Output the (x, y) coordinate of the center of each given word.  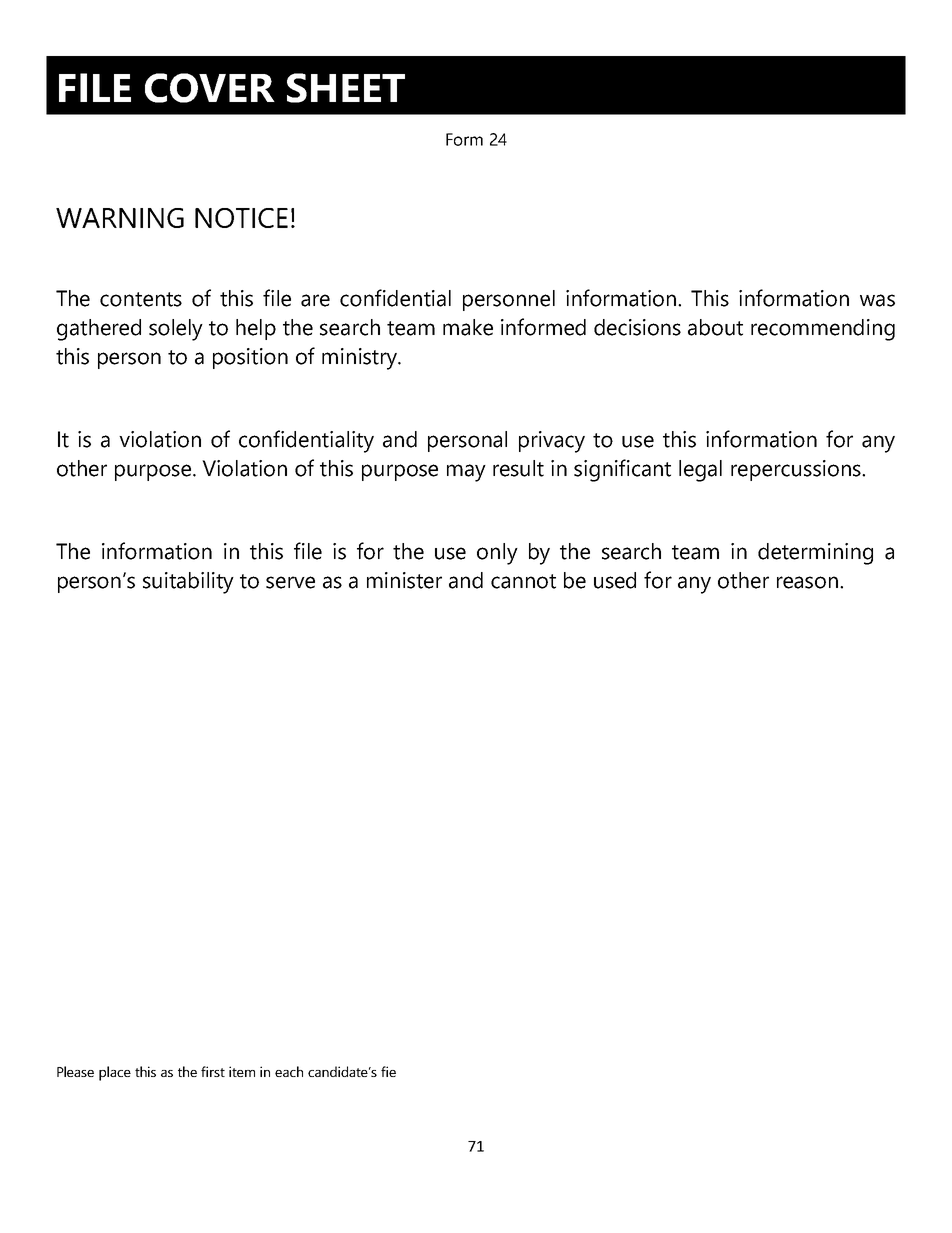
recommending (823, 330)
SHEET (346, 88)
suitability (188, 583)
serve (290, 582)
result (518, 468)
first (213, 1071)
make (468, 327)
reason (807, 582)
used (615, 580)
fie (388, 1071)
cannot (523, 581)
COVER (210, 88)
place (115, 1073)
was (877, 300)
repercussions (797, 470)
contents (141, 299)
